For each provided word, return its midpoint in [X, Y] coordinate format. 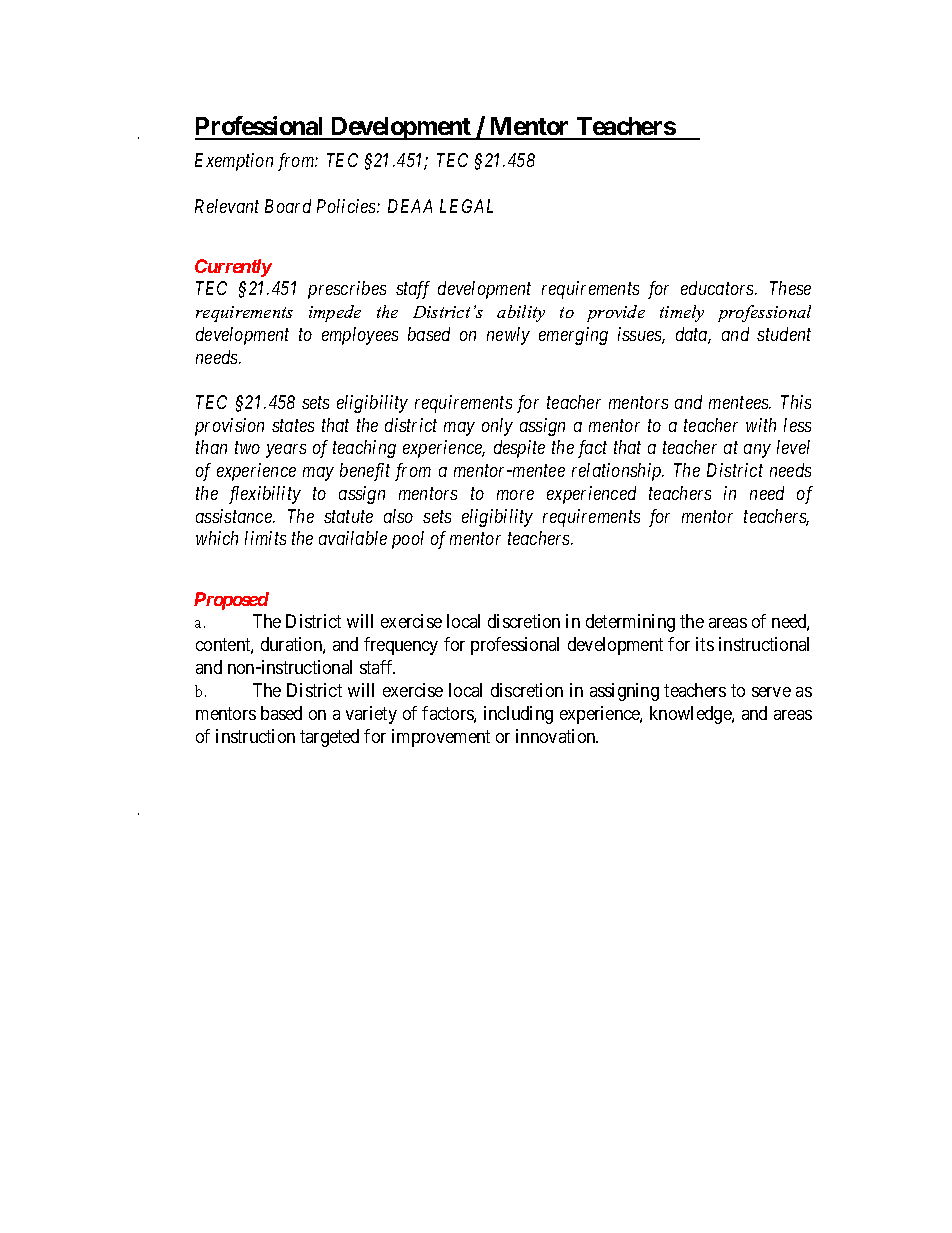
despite [519, 449]
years [286, 451]
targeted [329, 738]
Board [288, 206]
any [757, 451]
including [518, 715]
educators [718, 288]
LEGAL [466, 206]
